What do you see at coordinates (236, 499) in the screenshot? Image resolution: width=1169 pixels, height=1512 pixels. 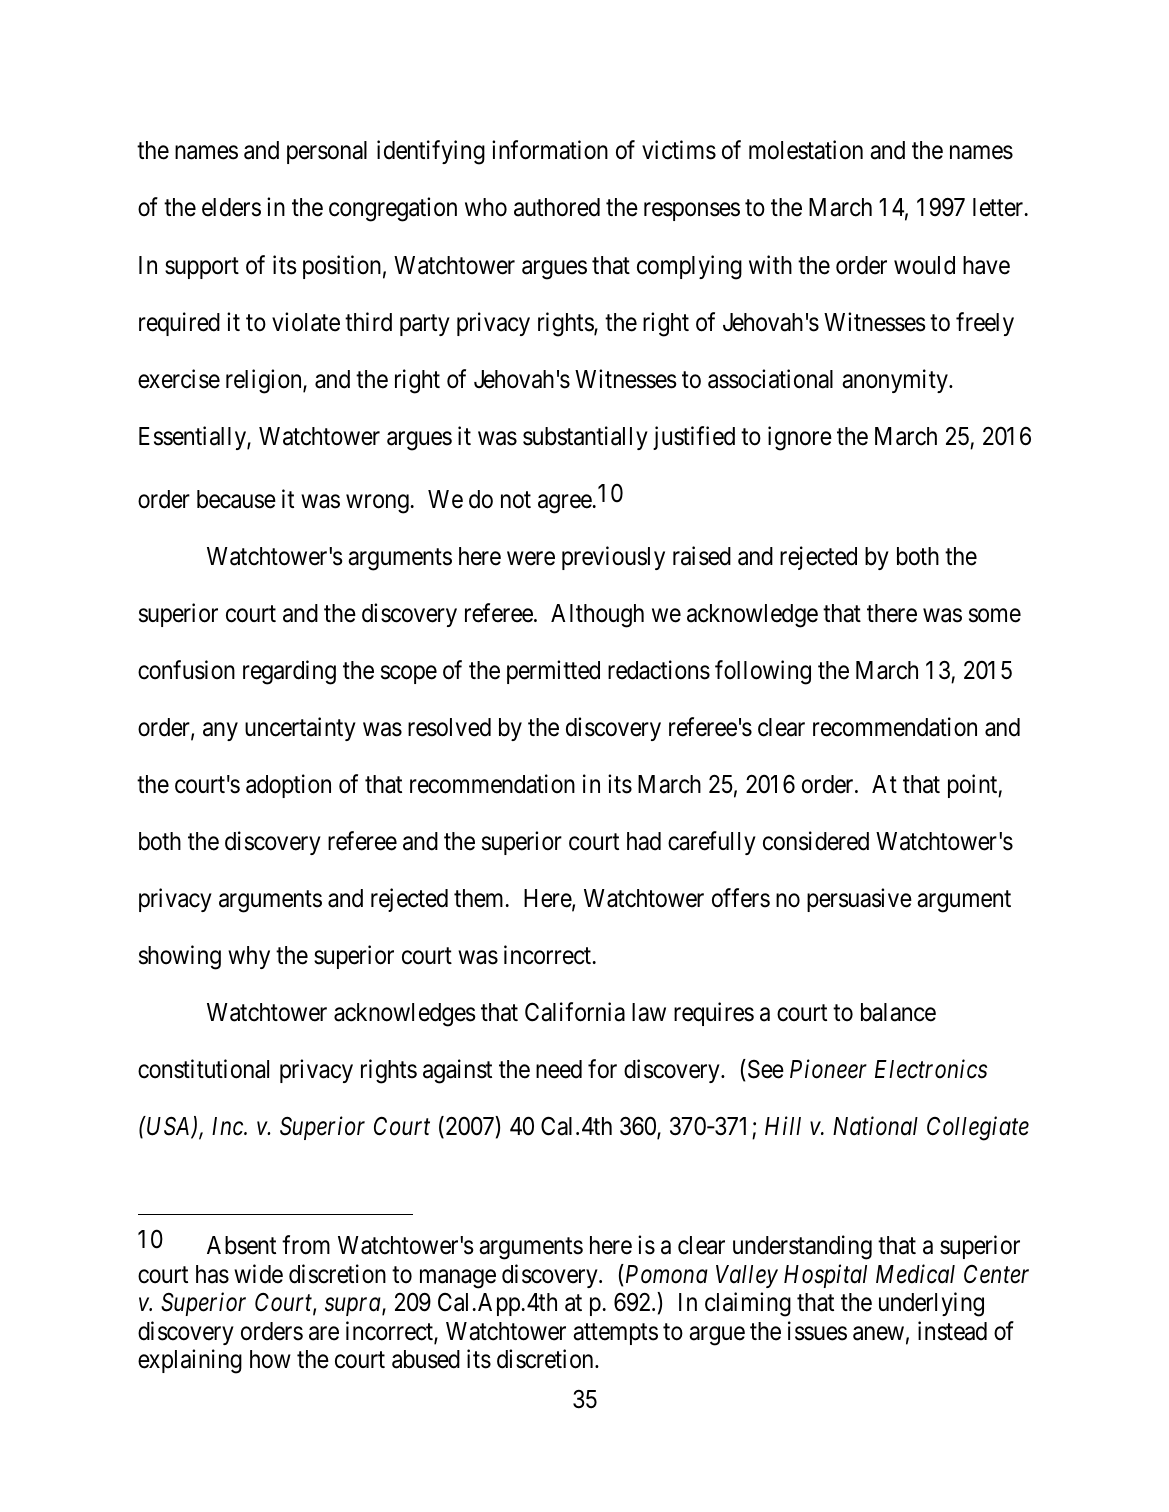 I see `because` at bounding box center [236, 499].
